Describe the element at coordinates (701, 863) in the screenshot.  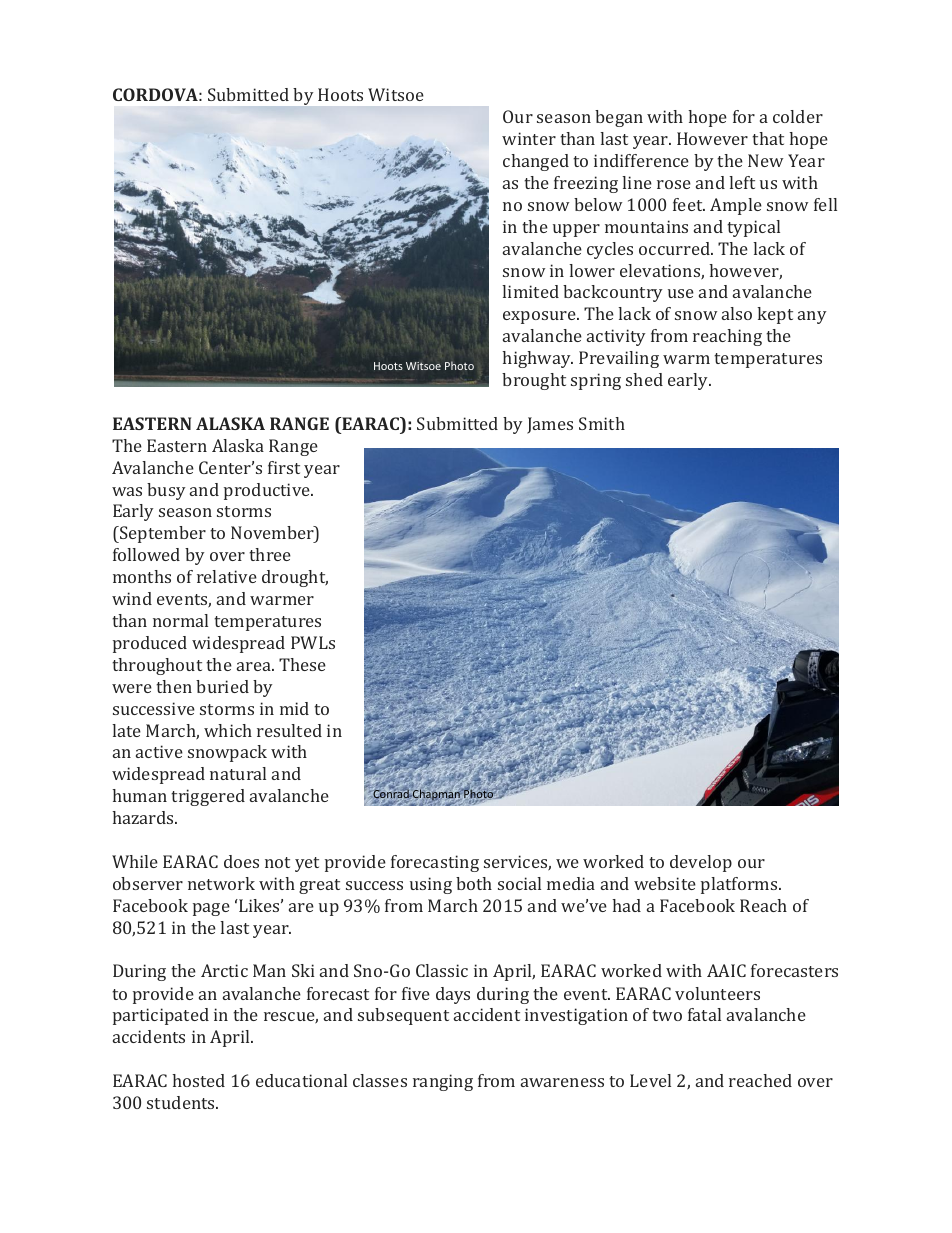
I see `develop` at that location.
